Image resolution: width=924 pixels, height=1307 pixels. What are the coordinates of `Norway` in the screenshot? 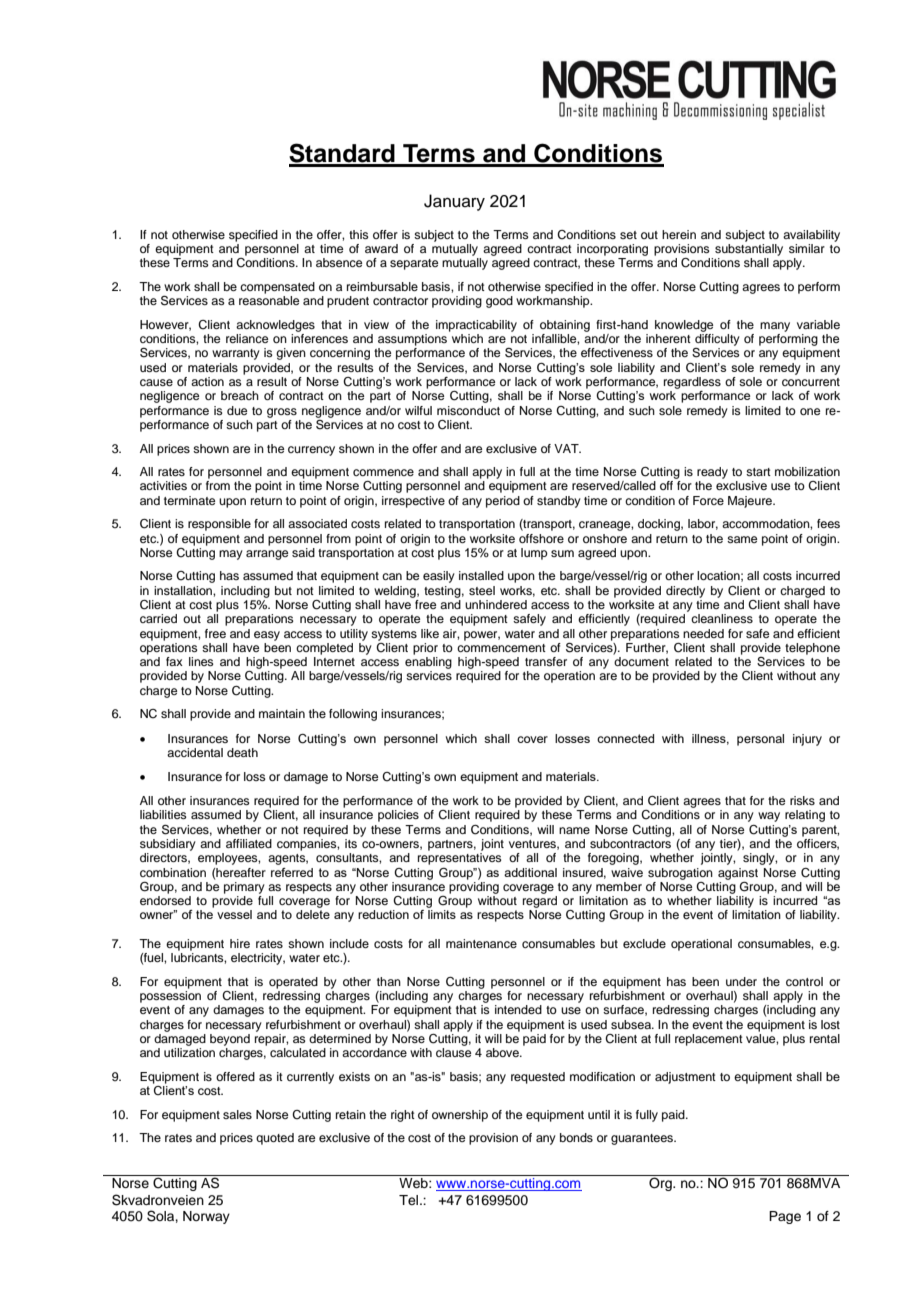 It's located at (206, 1217).
